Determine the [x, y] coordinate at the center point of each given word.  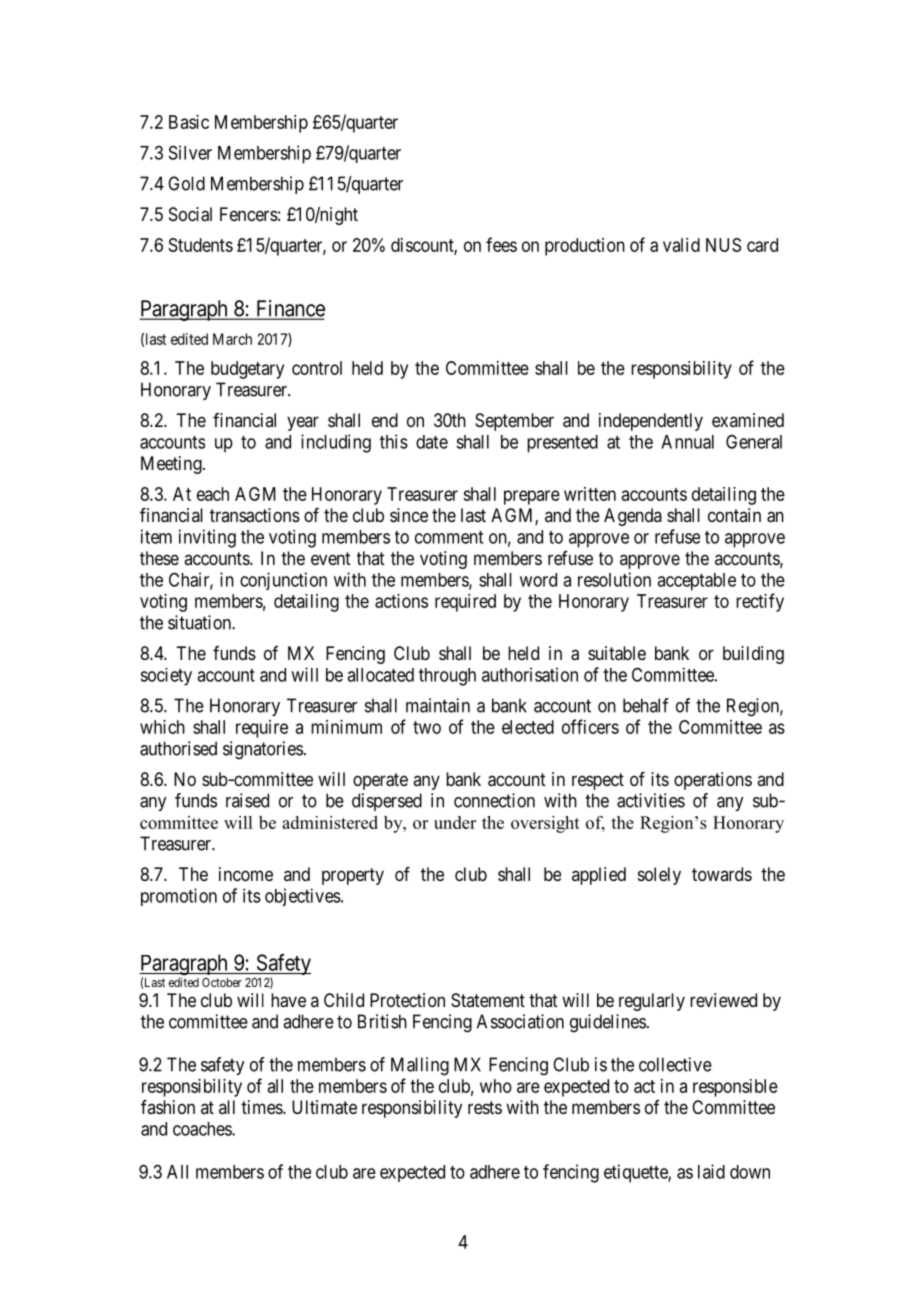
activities [651, 800]
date [432, 442]
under [455, 822]
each [213, 494]
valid [681, 245]
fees [501, 244]
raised [247, 800]
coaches [203, 1129]
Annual [687, 442]
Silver [190, 152]
